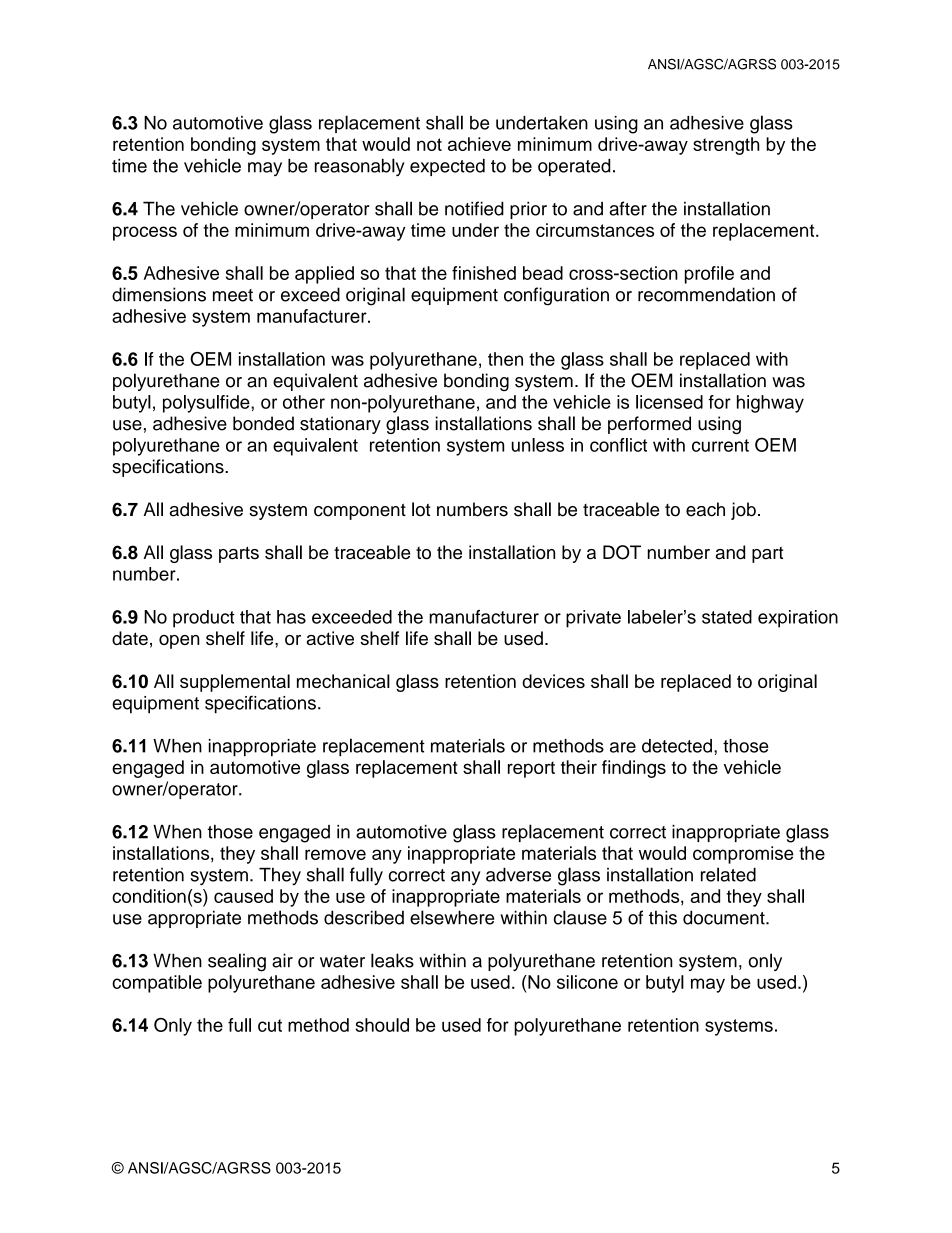  What do you see at coordinates (157, 984) in the screenshot?
I see `compatible` at bounding box center [157, 984].
